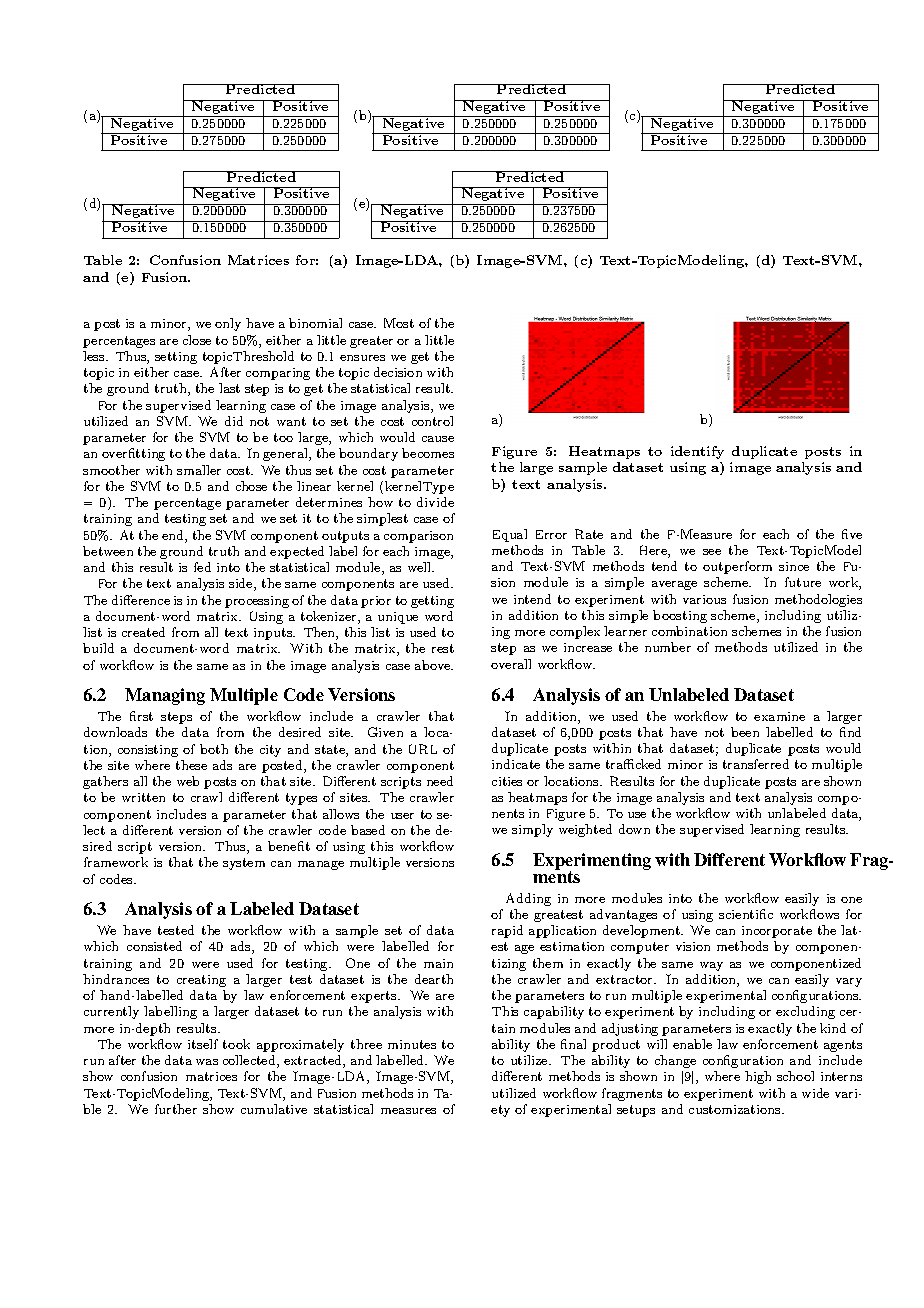 The width and height of the document is (924, 1308). What do you see at coordinates (510, 535) in the document?
I see `Equal` at bounding box center [510, 535].
